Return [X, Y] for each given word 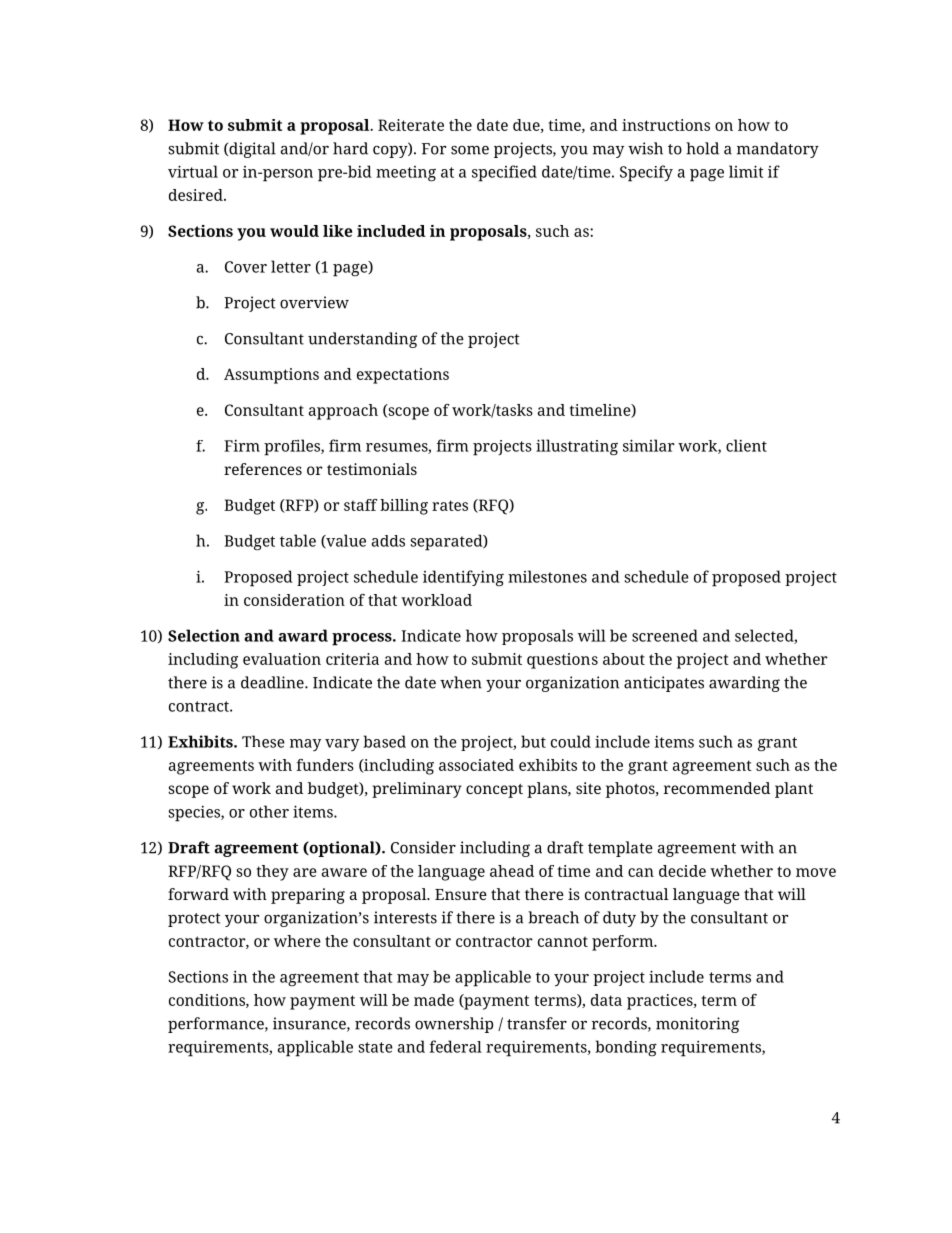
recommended [717, 788]
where [297, 941]
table [298, 540]
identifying [463, 578]
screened [665, 635]
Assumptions [271, 376]
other [269, 811]
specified [504, 173]
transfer [537, 1023]
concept [494, 791]
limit [746, 171]
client [746, 445]
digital [251, 150]
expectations [403, 376]
